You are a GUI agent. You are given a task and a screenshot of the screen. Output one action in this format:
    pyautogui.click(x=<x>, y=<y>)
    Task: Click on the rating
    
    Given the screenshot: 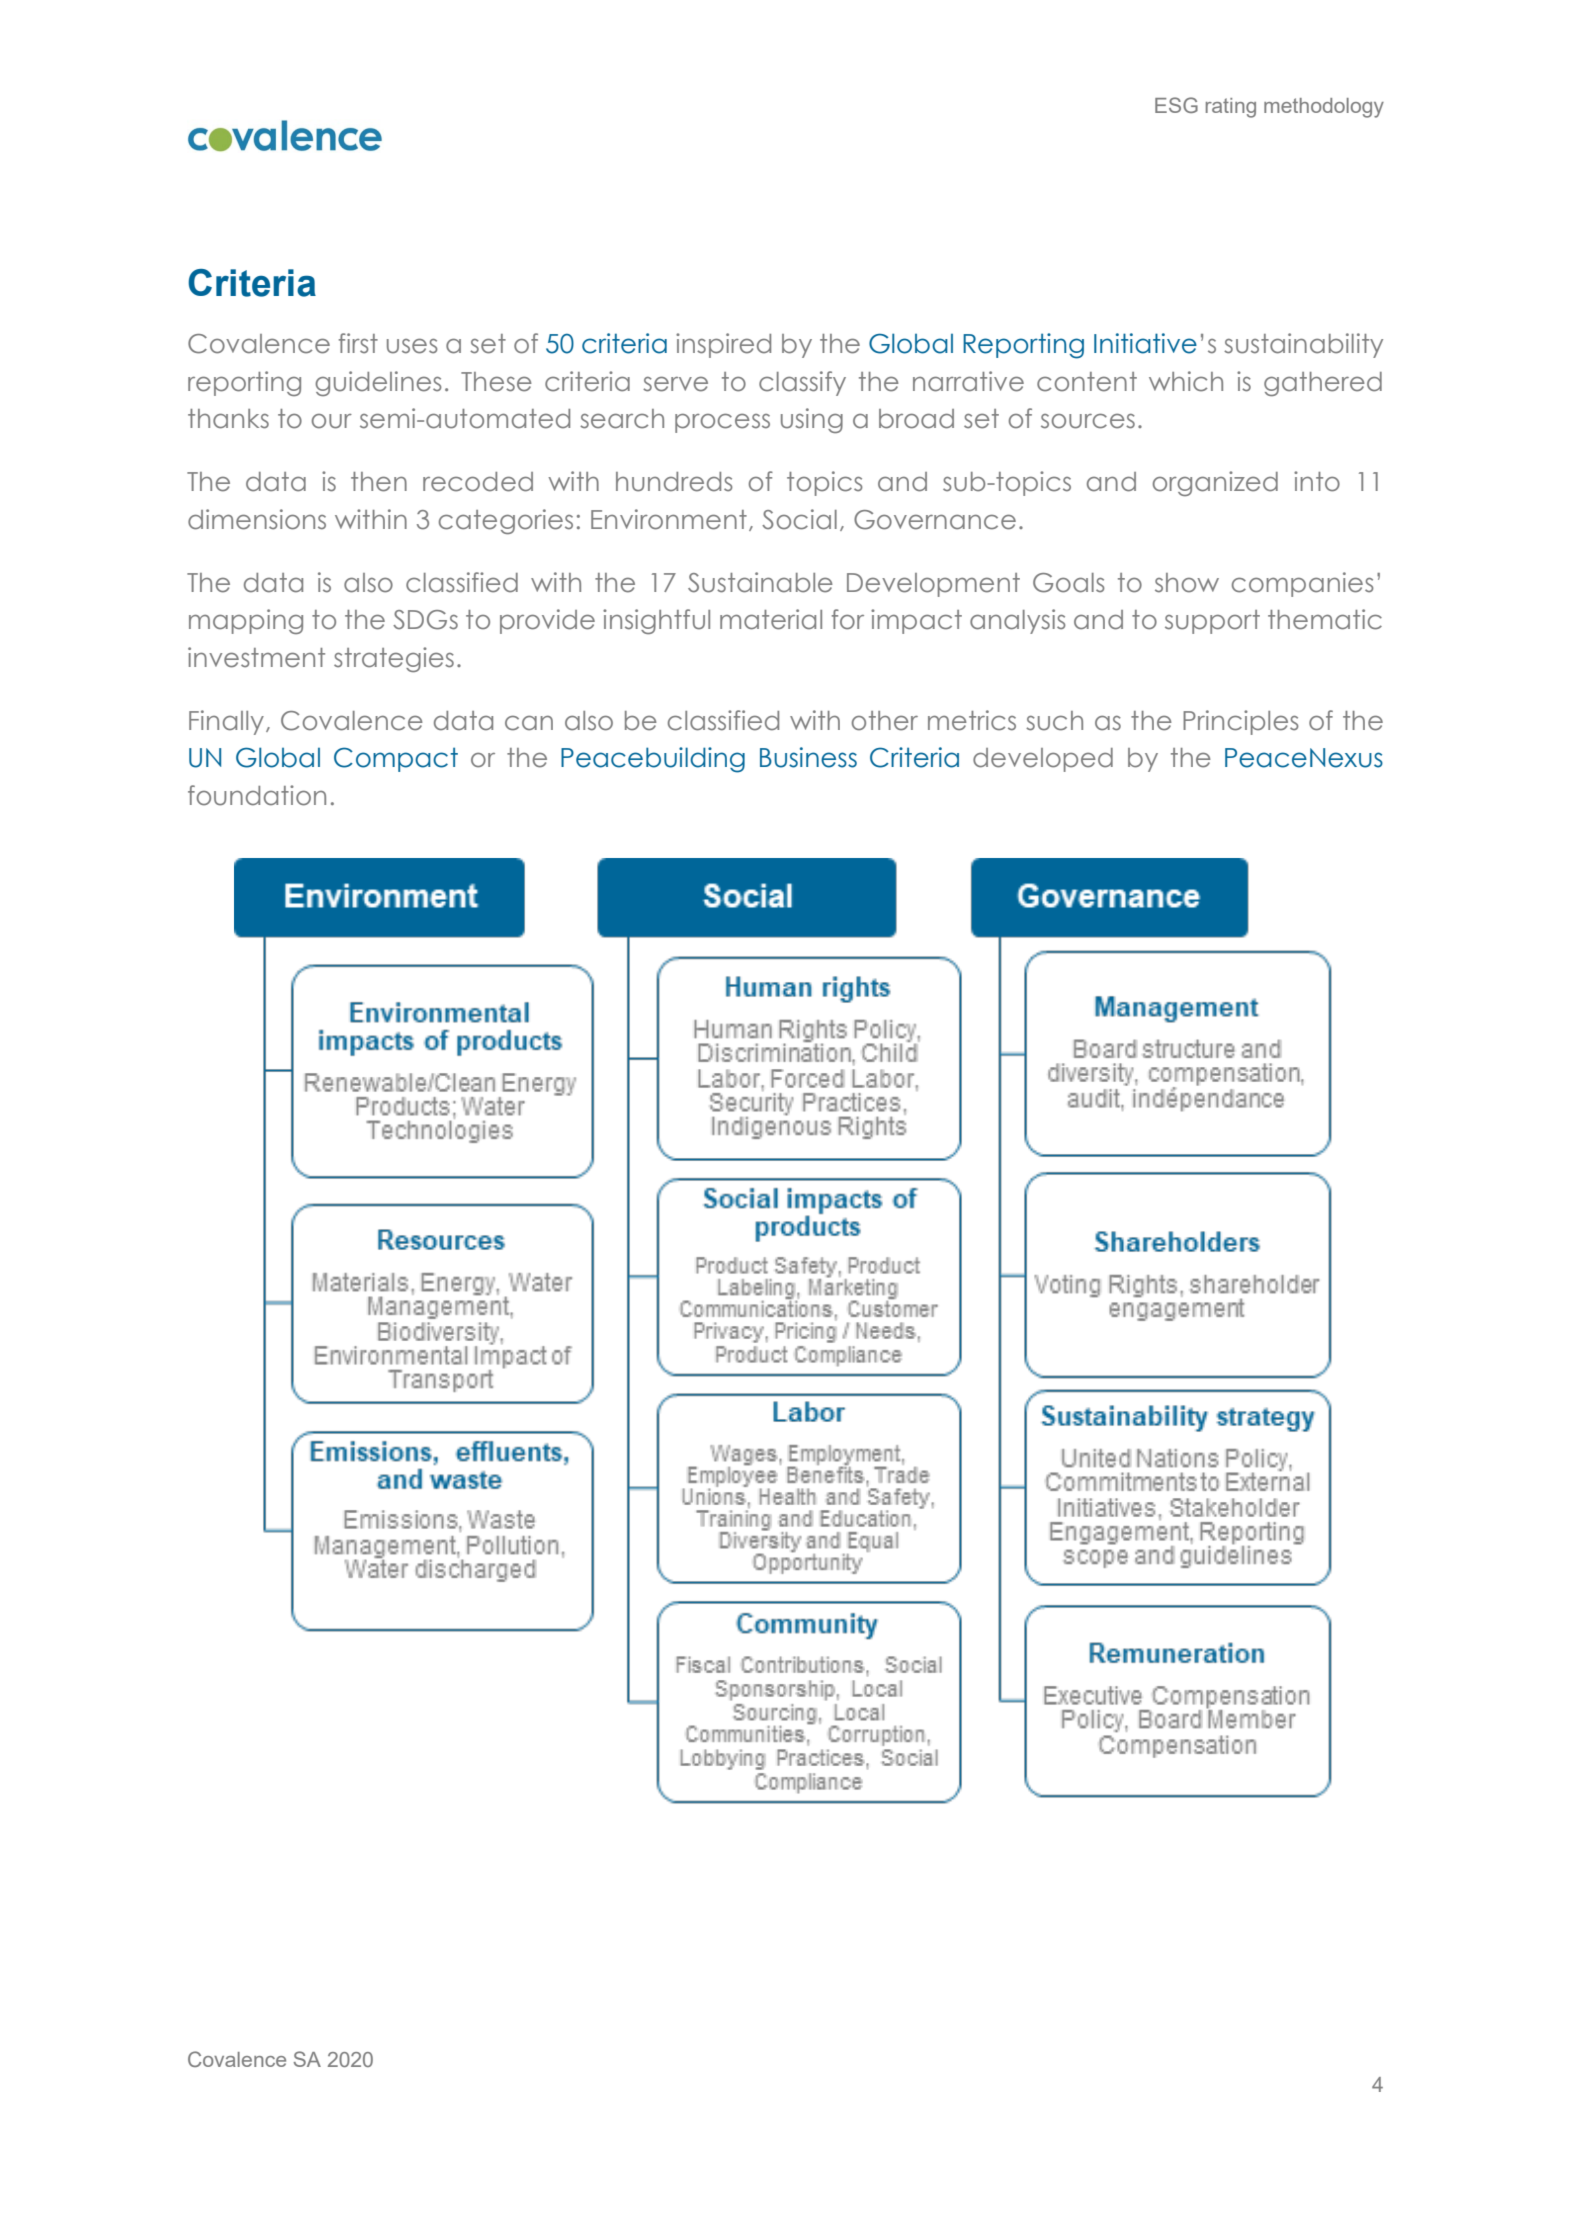 What is the action you would take?
    pyautogui.click(x=1231, y=108)
